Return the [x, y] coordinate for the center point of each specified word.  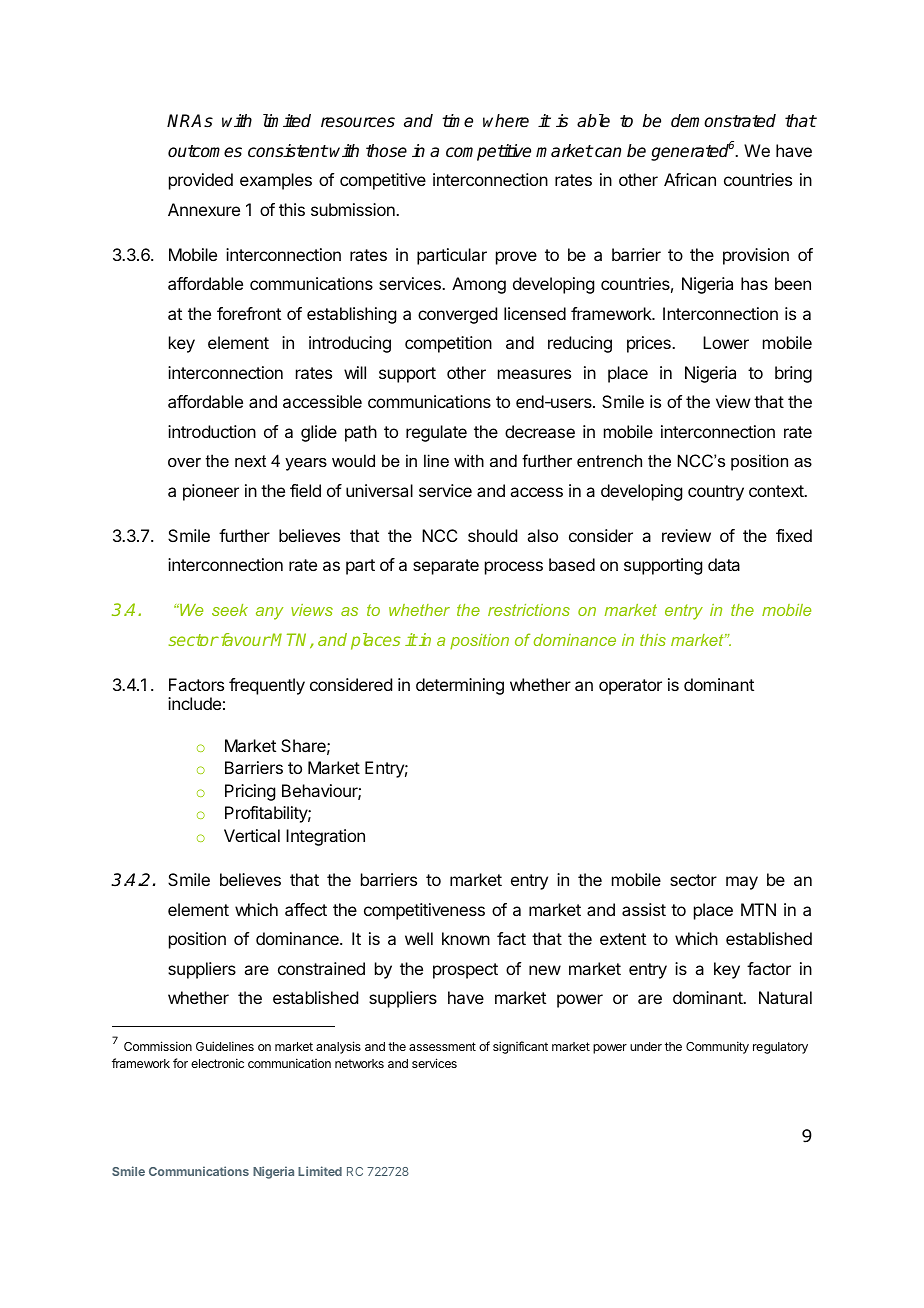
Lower [726, 342]
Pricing [250, 792]
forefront [249, 313]
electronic [217, 1063]
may [742, 883]
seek [230, 610]
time [457, 121]
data [724, 564]
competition [448, 344]
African [690, 179]
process [514, 568]
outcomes [205, 151]
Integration [325, 837]
